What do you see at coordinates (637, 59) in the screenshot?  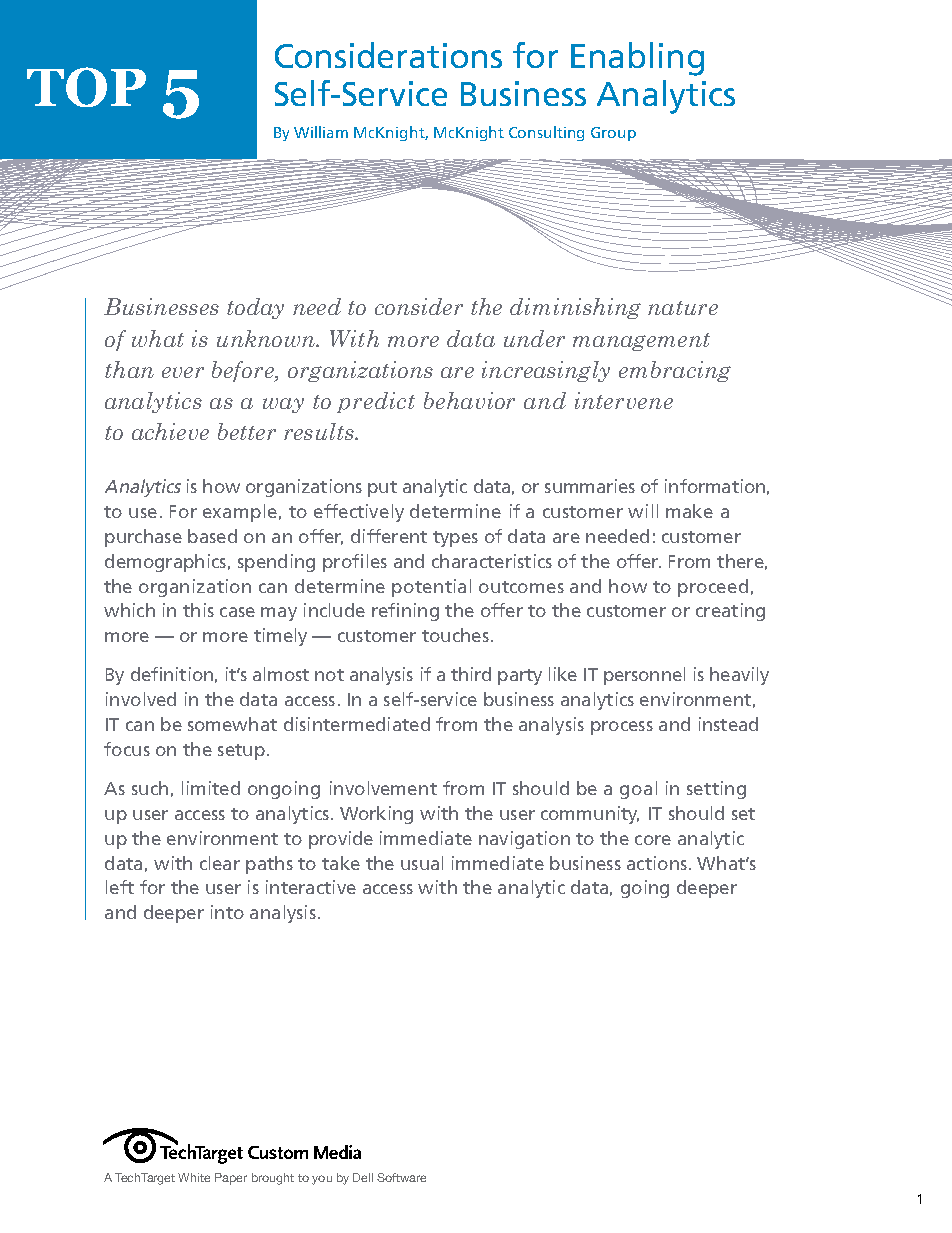 I see `Enabling` at bounding box center [637, 59].
